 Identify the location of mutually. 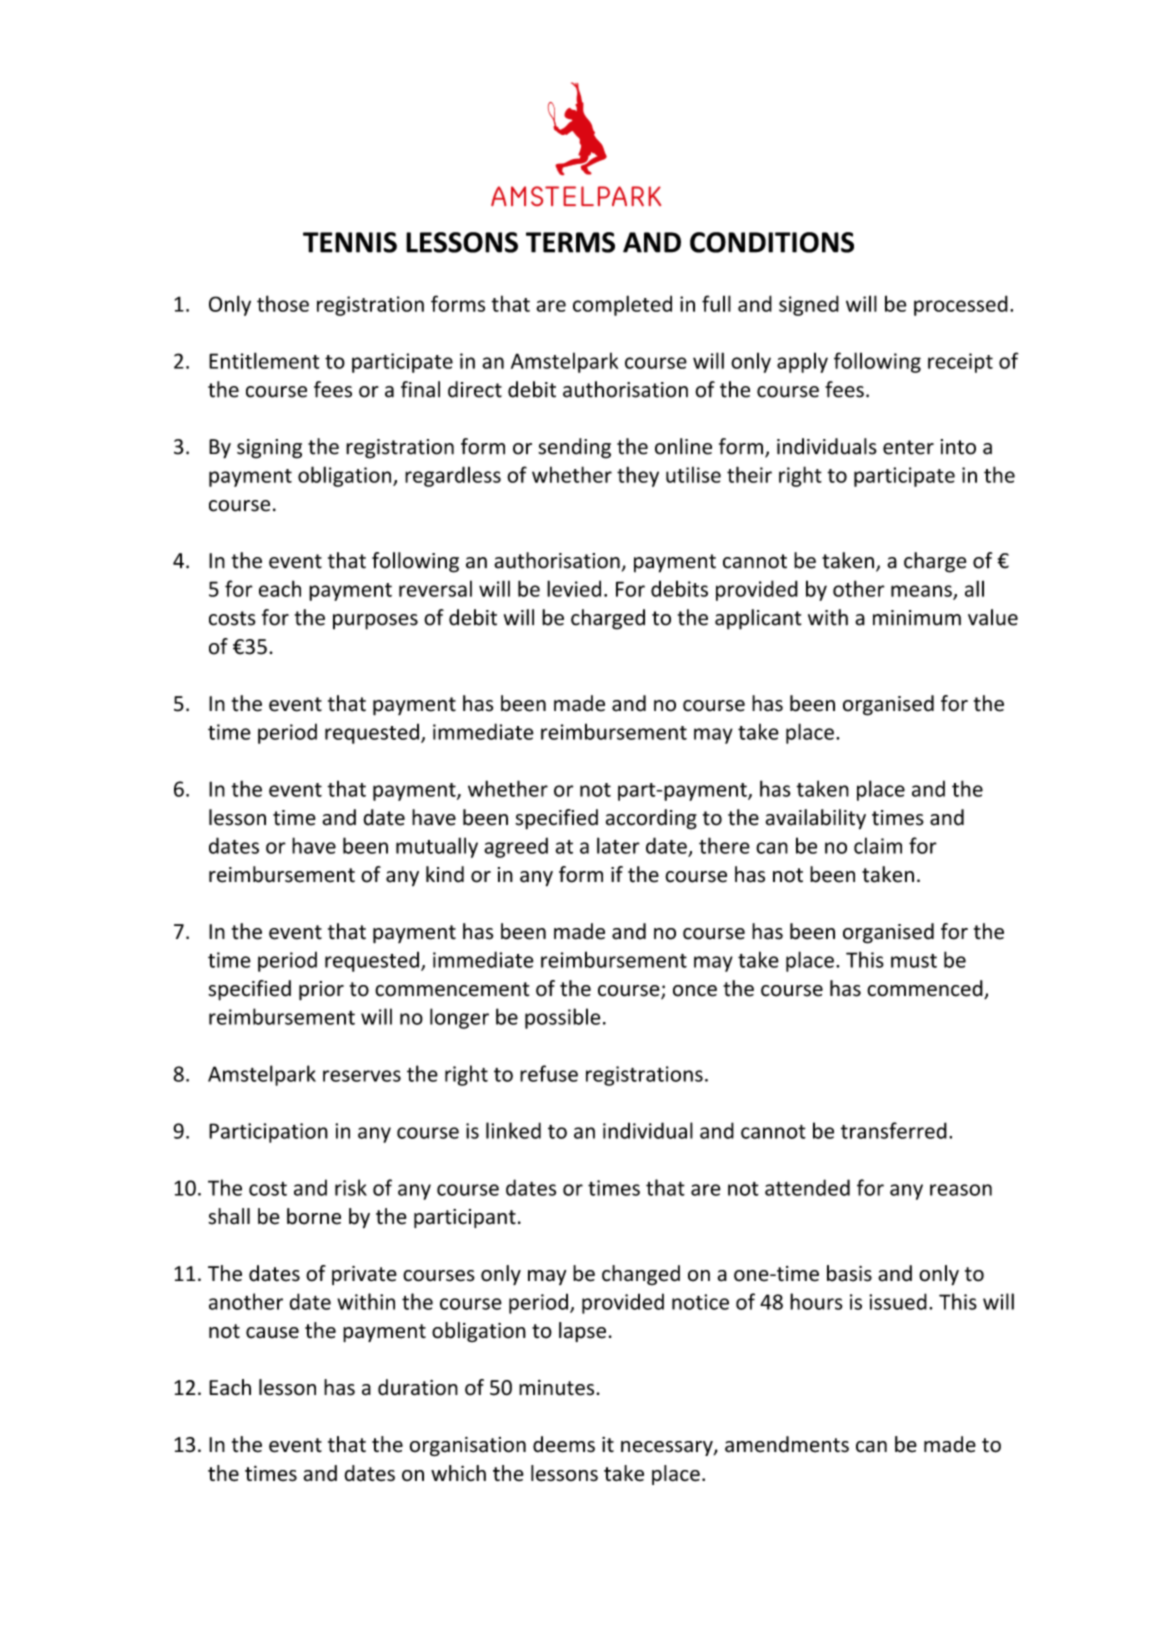
(437, 847).
